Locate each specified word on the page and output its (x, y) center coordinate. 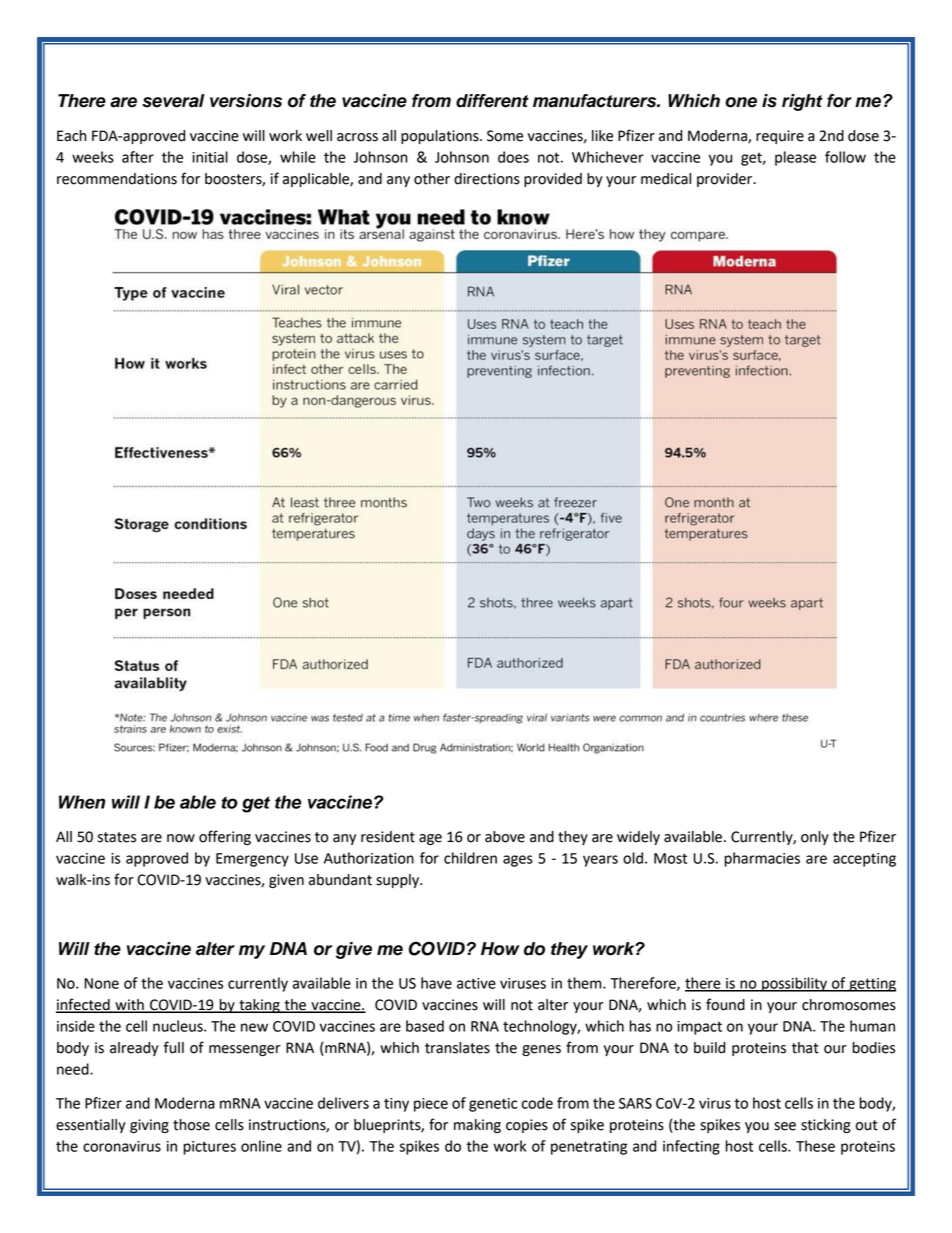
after (138, 157)
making (477, 1126)
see (785, 1126)
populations (441, 137)
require (780, 137)
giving (149, 1126)
